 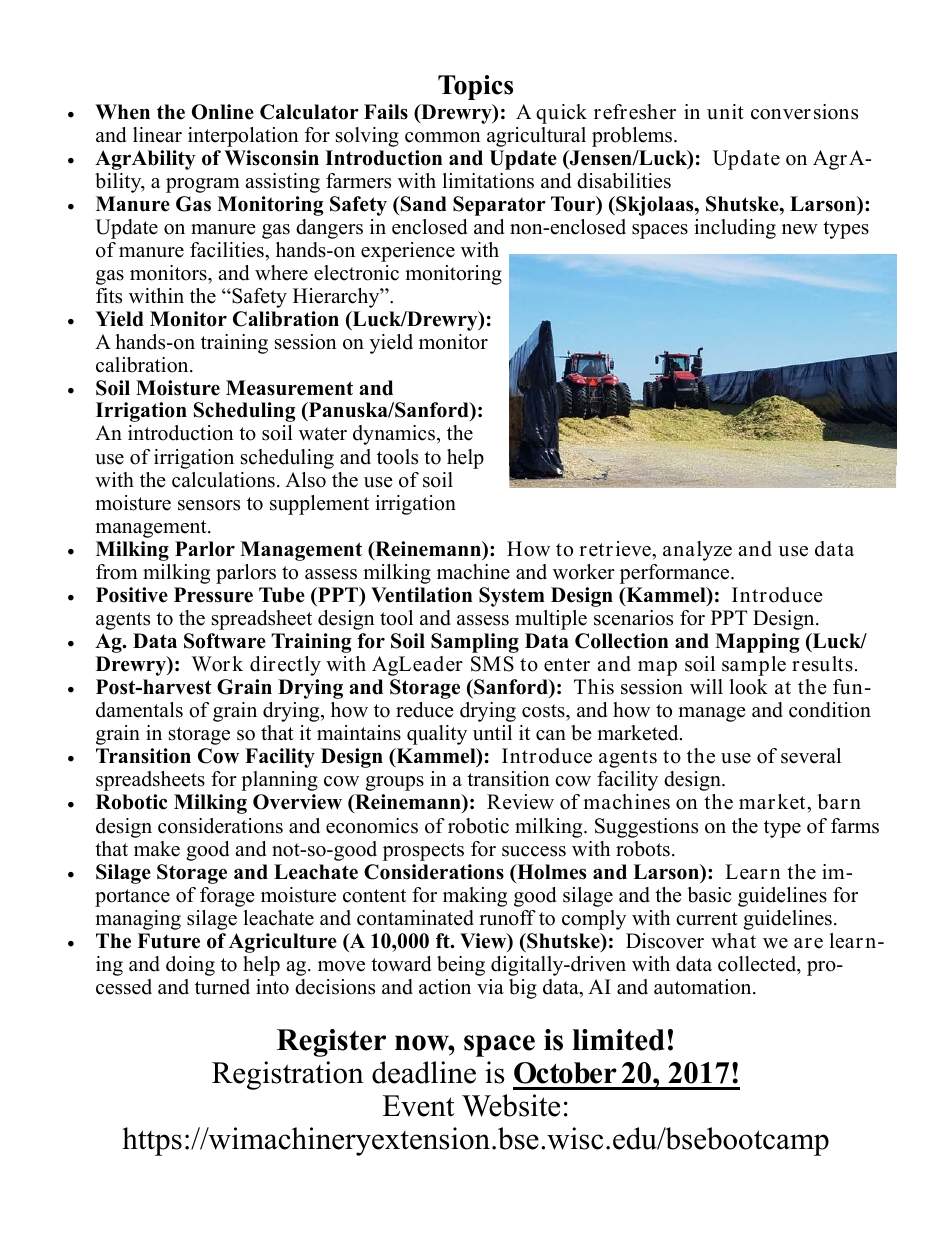 What do you see at coordinates (855, 826) in the screenshot?
I see `farms` at bounding box center [855, 826].
